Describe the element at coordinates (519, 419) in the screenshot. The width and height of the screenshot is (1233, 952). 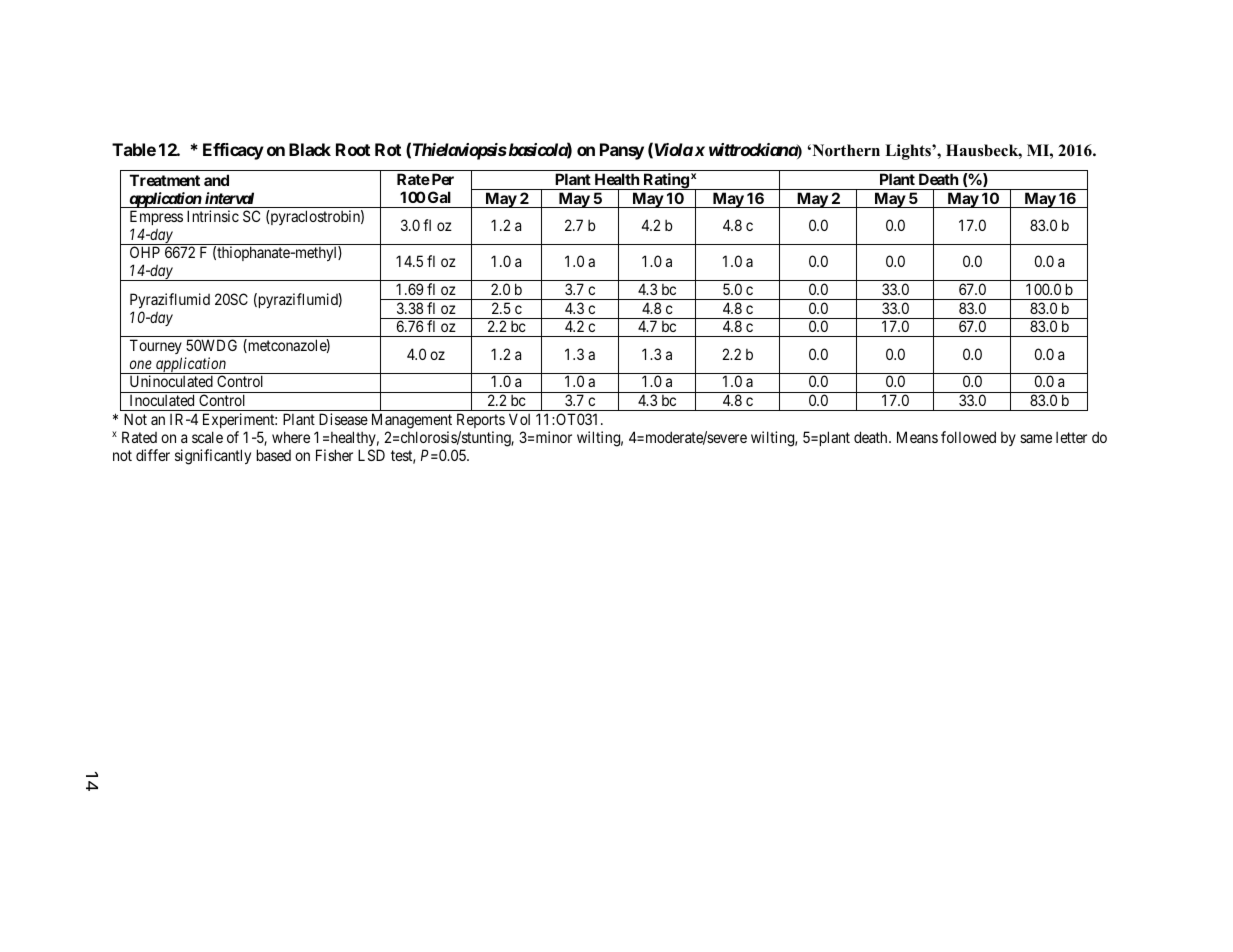
I see `Vol` at that location.
